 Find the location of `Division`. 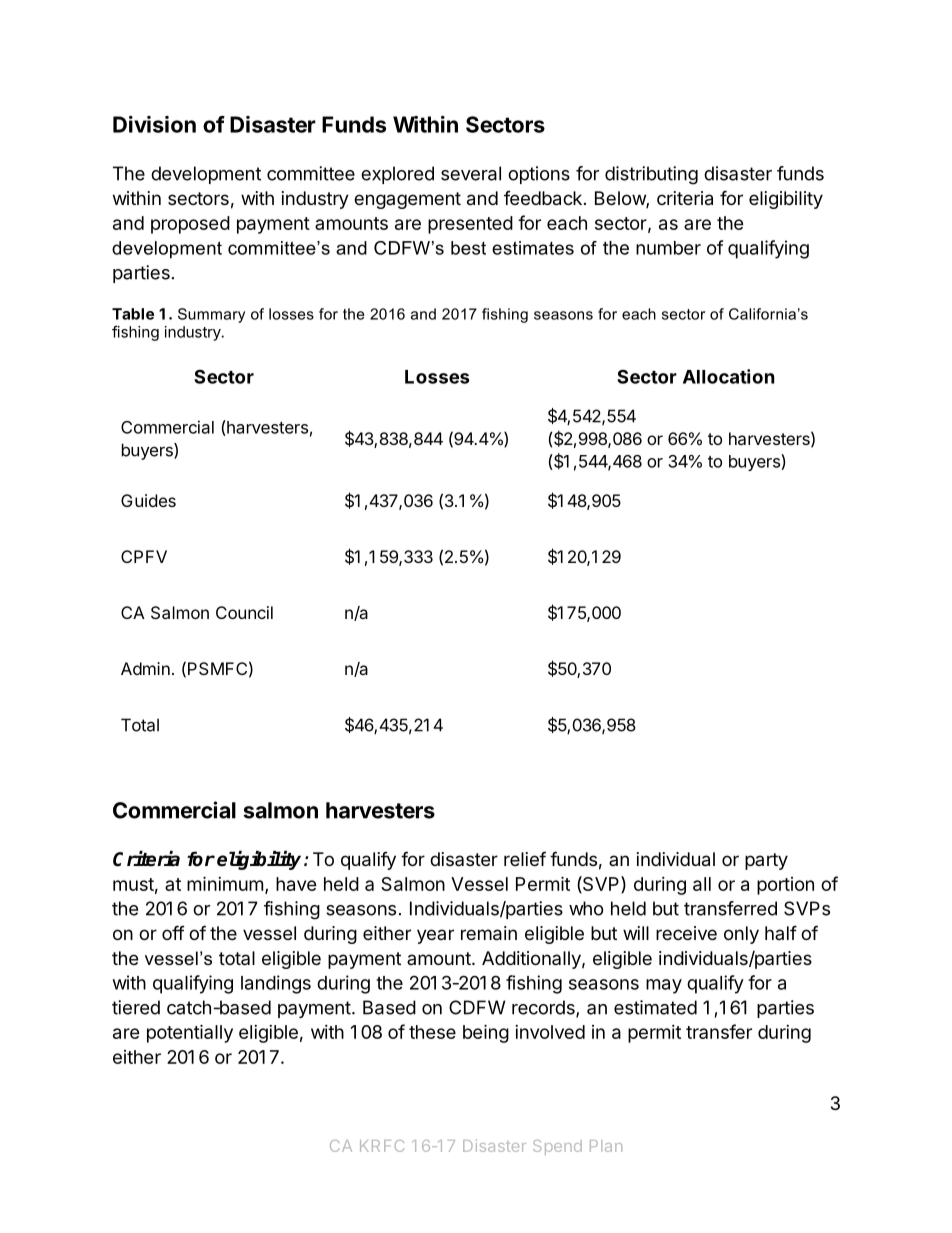

Division is located at coordinates (154, 124).
